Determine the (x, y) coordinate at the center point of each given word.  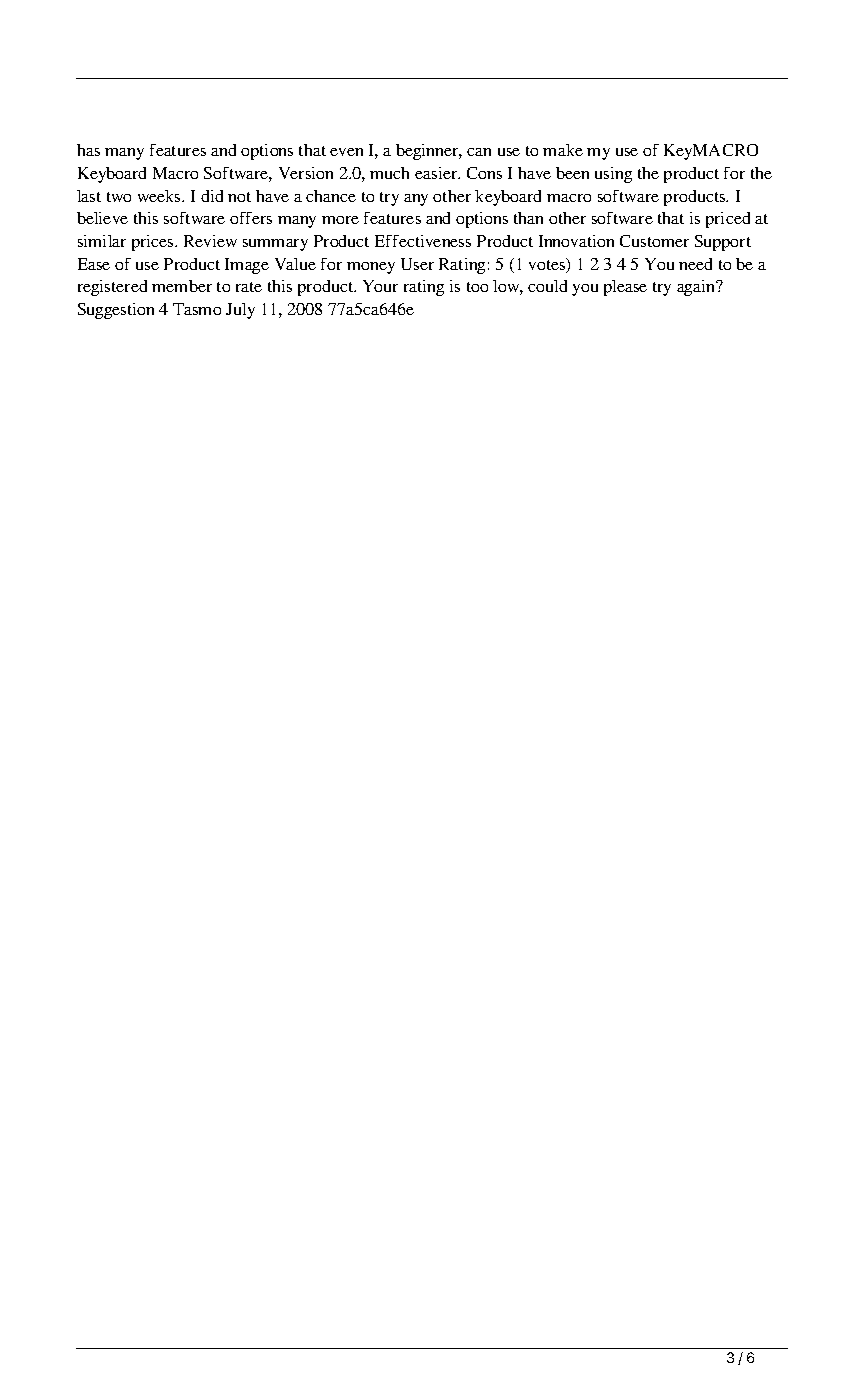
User (417, 264)
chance (331, 196)
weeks (160, 196)
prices (154, 243)
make (563, 150)
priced (728, 220)
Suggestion (116, 311)
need (695, 264)
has (88, 150)
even (346, 152)
